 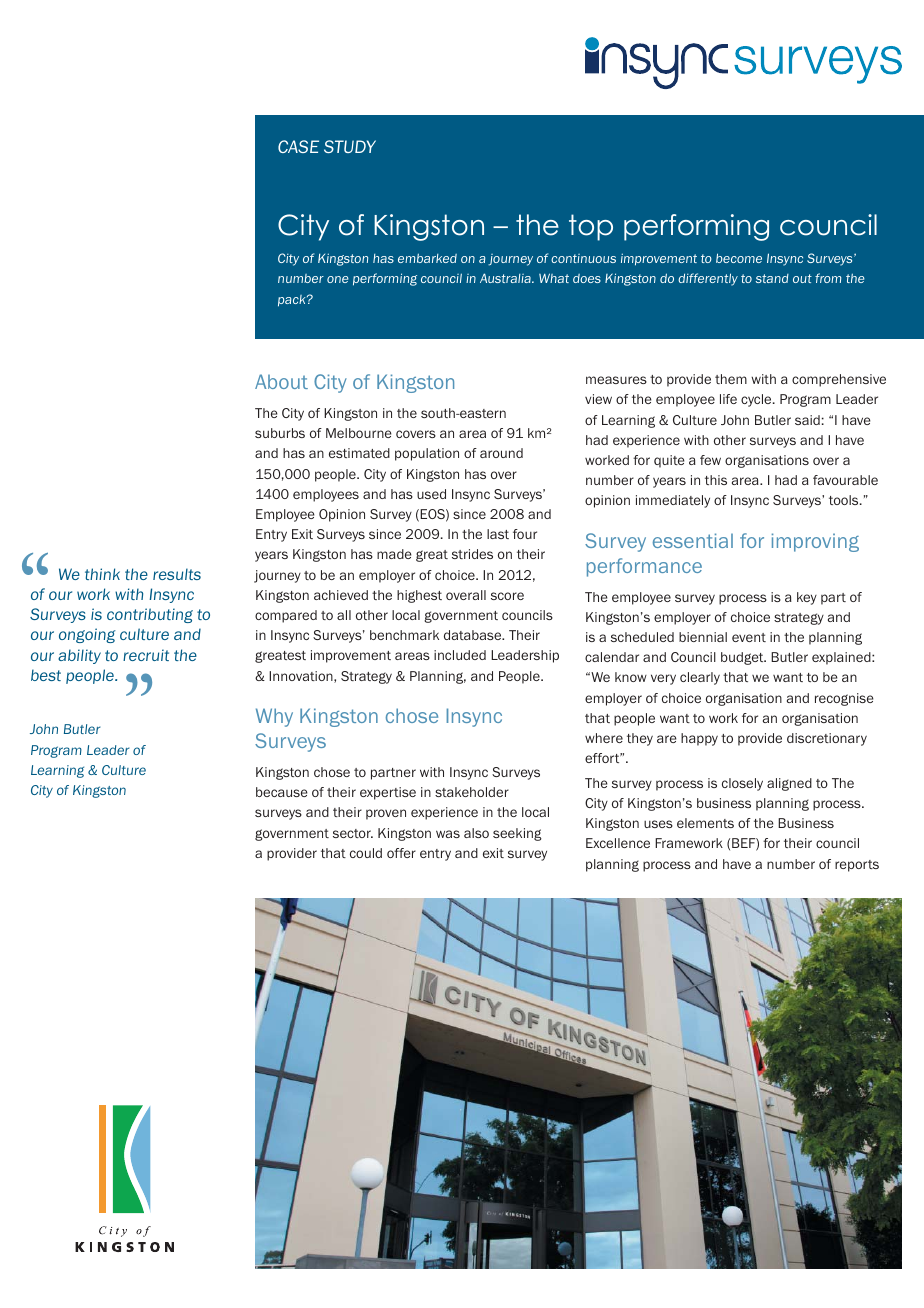 I want to click on Excellence, so click(x=618, y=843).
